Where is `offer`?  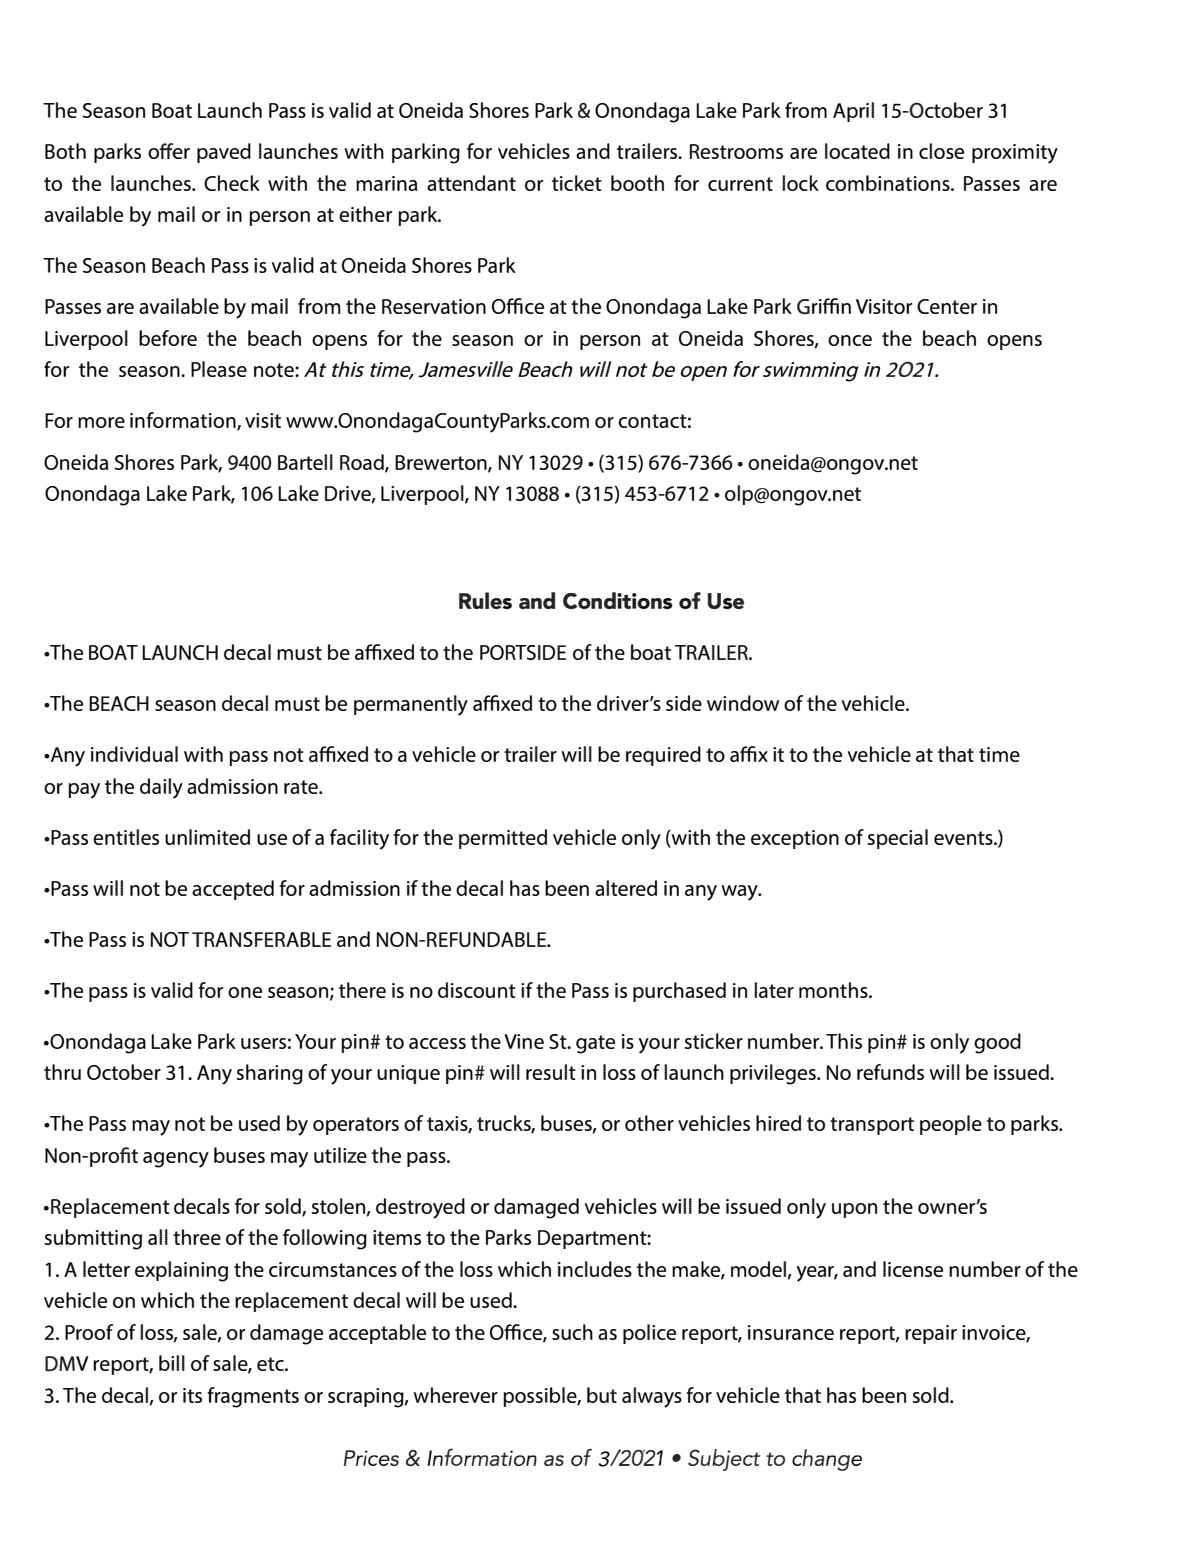
offer is located at coordinates (169, 151).
